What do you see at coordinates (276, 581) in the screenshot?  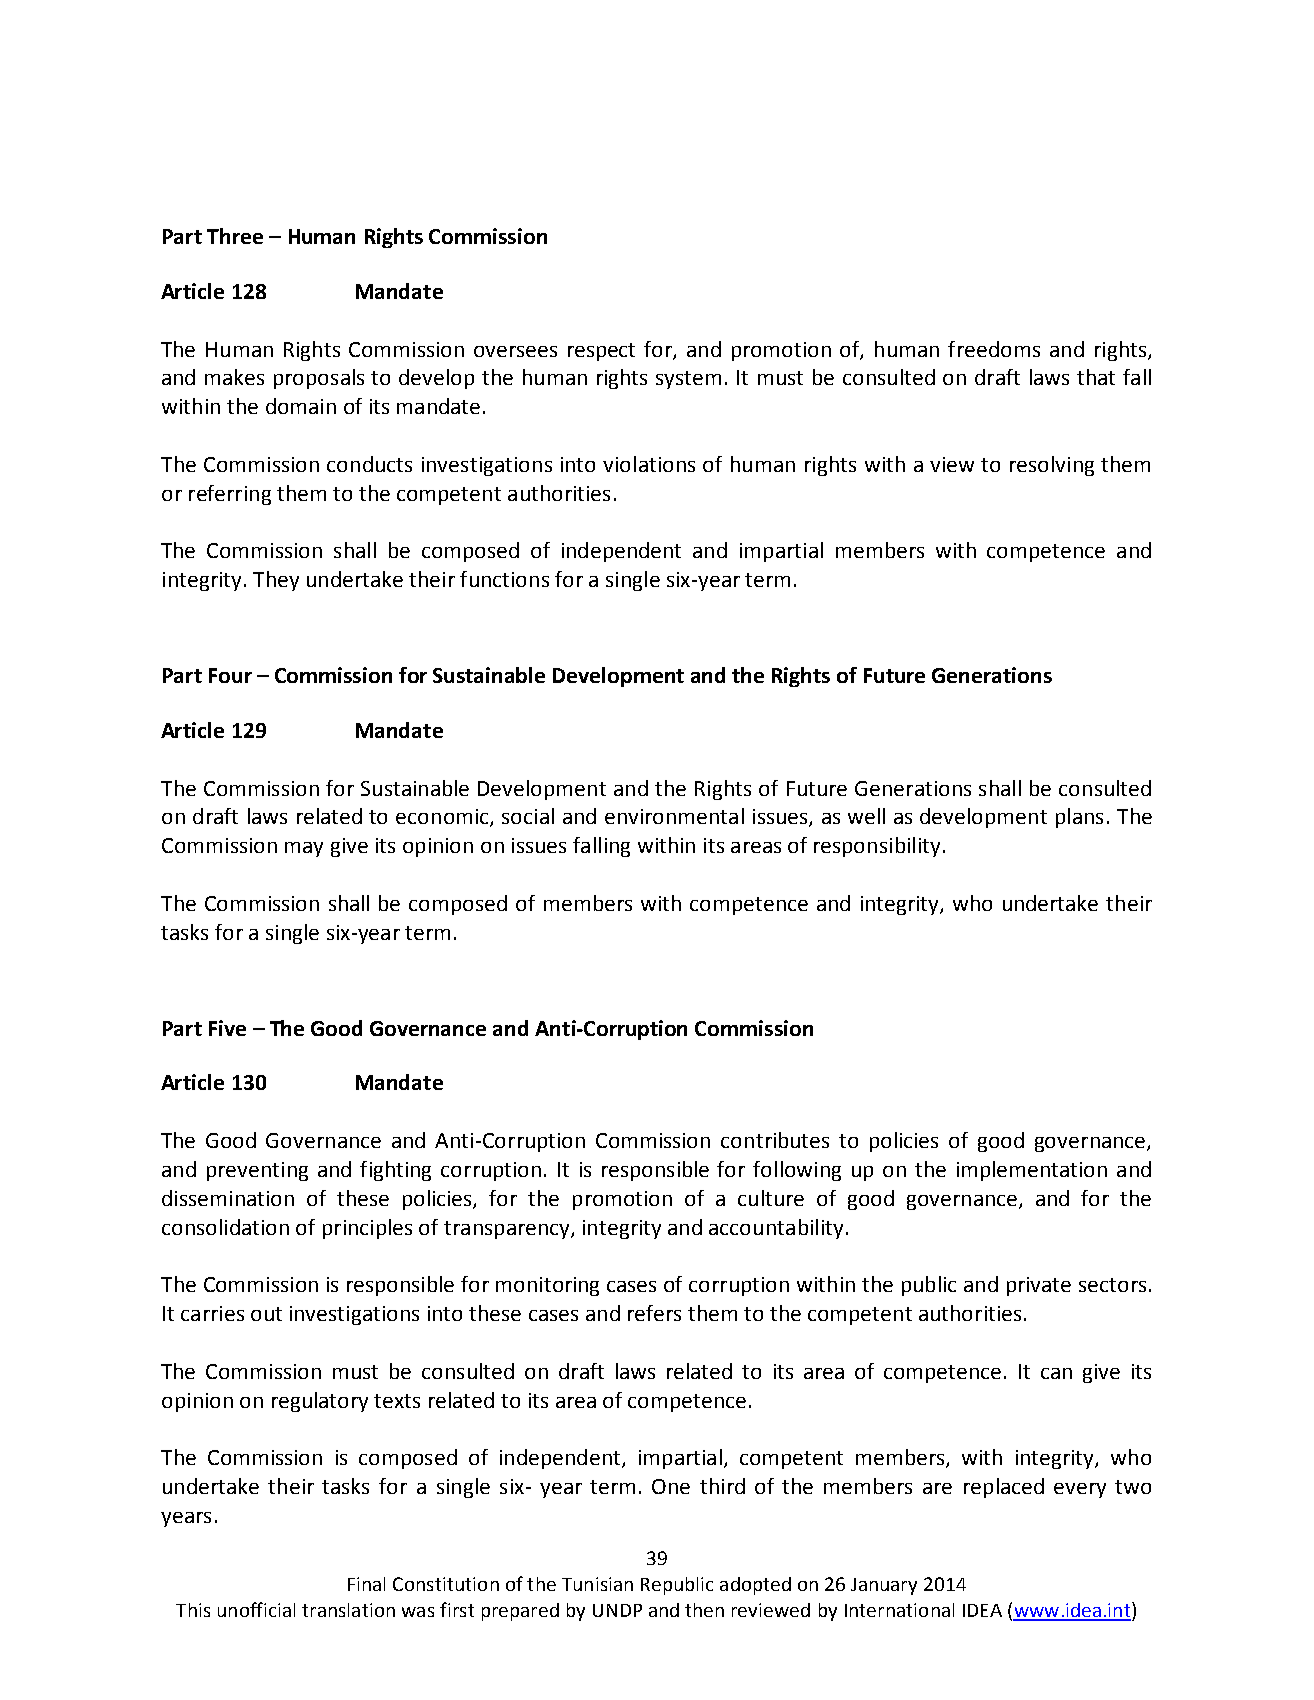 I see `They` at bounding box center [276, 581].
